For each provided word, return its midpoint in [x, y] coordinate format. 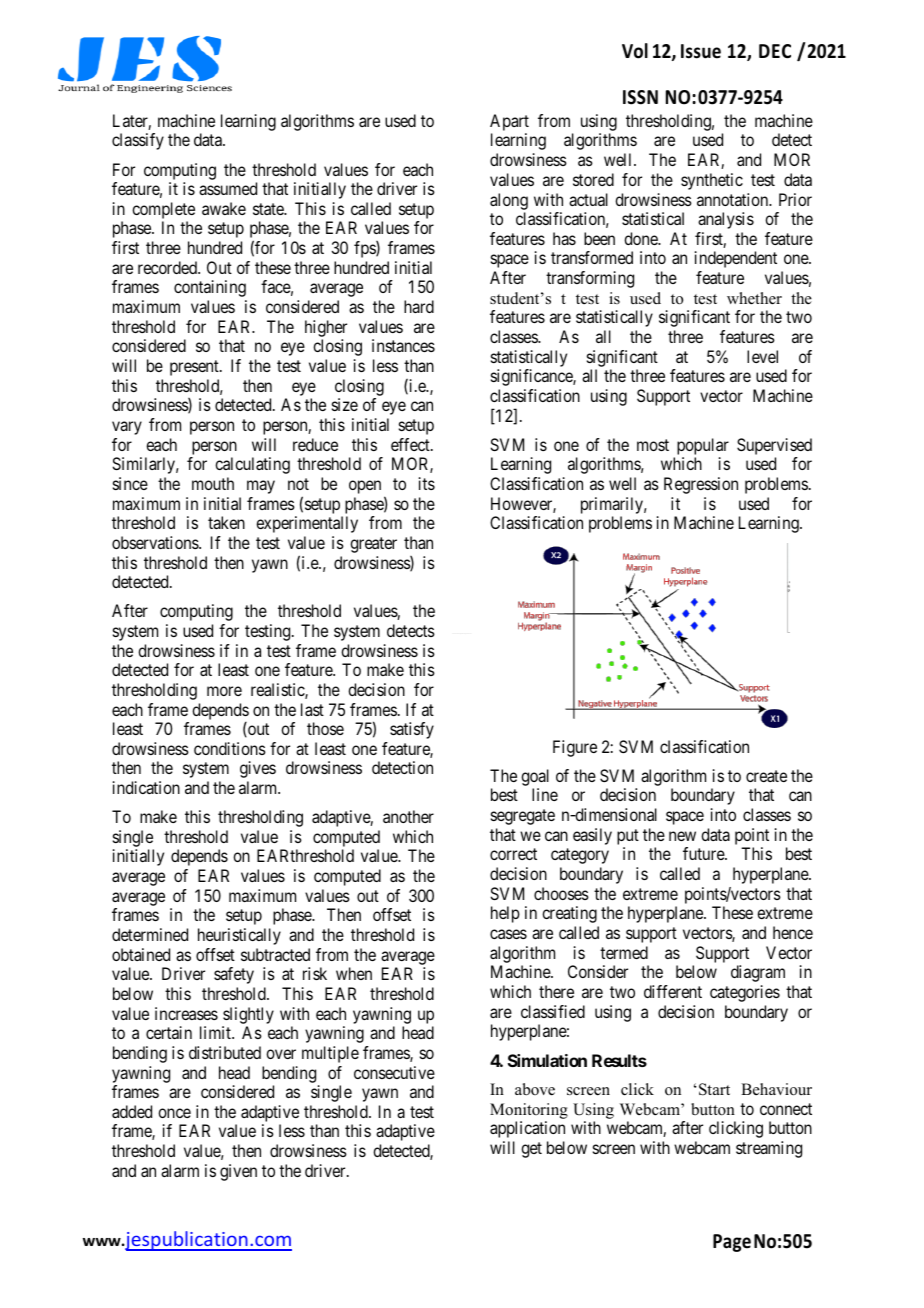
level [762, 356]
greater [373, 545]
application [527, 1129]
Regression [701, 485]
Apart [509, 124]
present [195, 368]
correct [513, 854]
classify [138, 141]
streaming [769, 1149]
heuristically [239, 936]
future [704, 853]
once [174, 1113]
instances [403, 345]
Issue [701, 51]
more [224, 691]
